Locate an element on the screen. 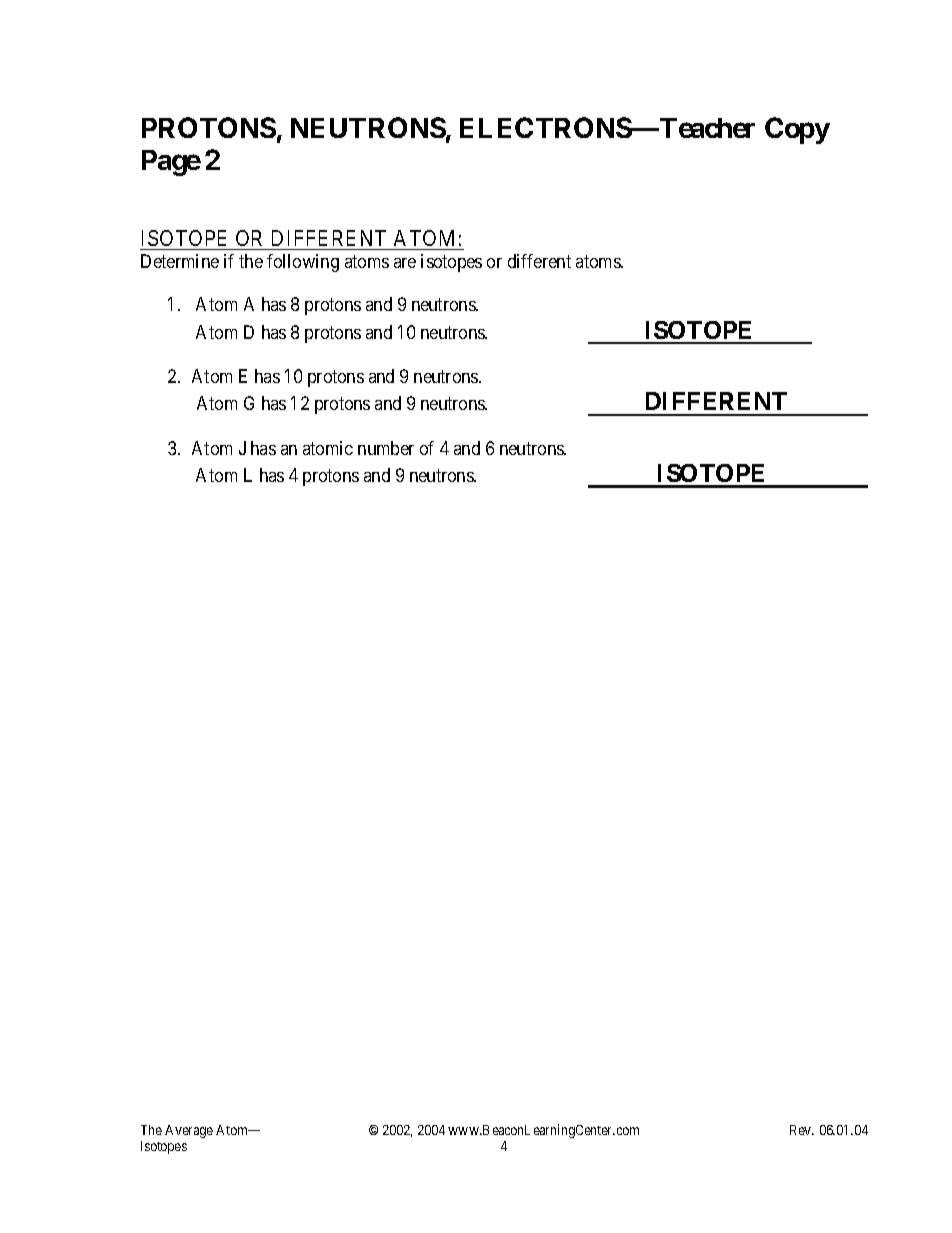  Average is located at coordinates (189, 1131).
